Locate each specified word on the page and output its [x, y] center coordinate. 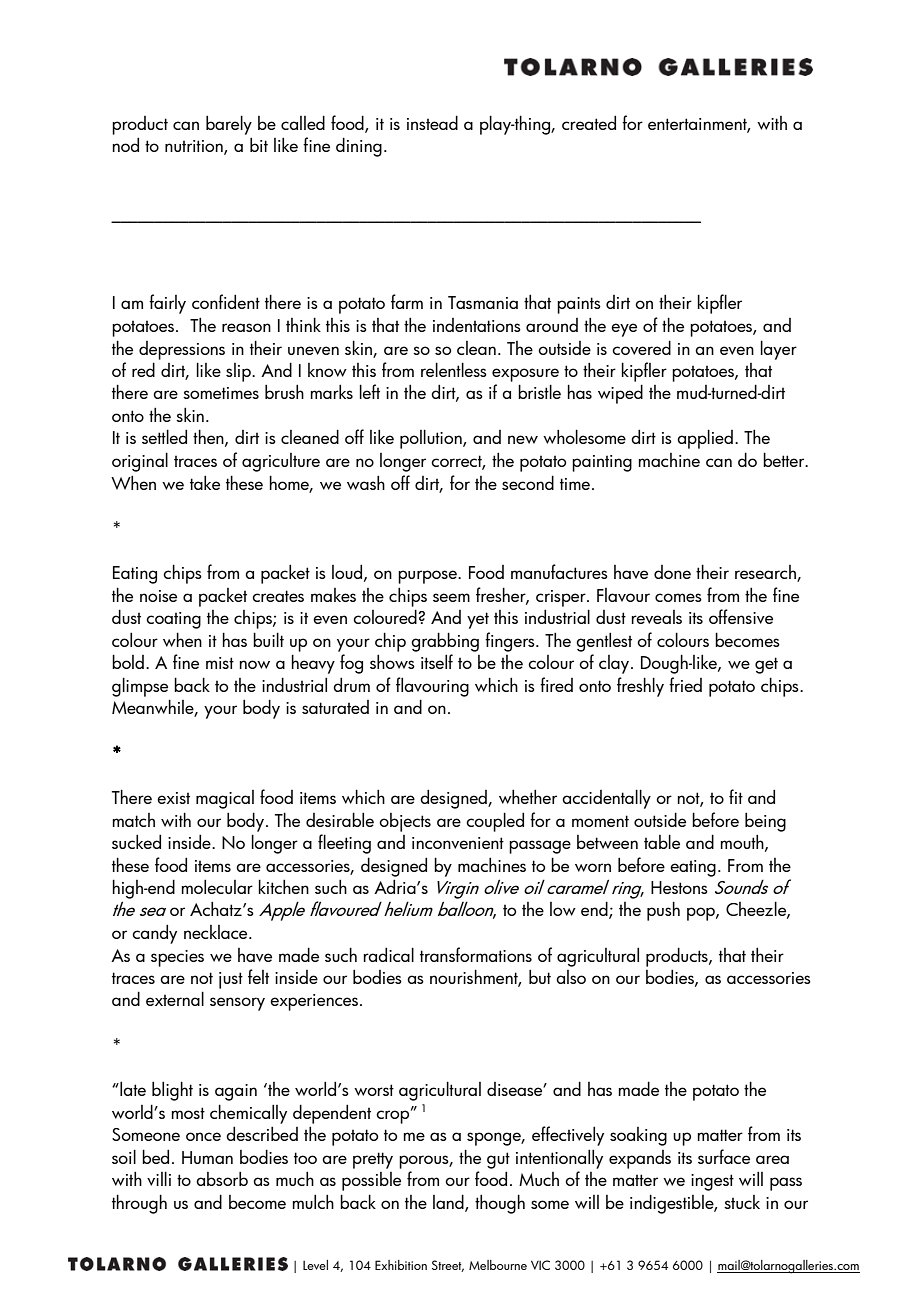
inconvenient [458, 843]
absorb [222, 1178]
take [205, 482]
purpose [428, 577]
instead [432, 122]
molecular [217, 886]
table [662, 841]
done [672, 572]
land [449, 1202]
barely [229, 125]
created [589, 122]
